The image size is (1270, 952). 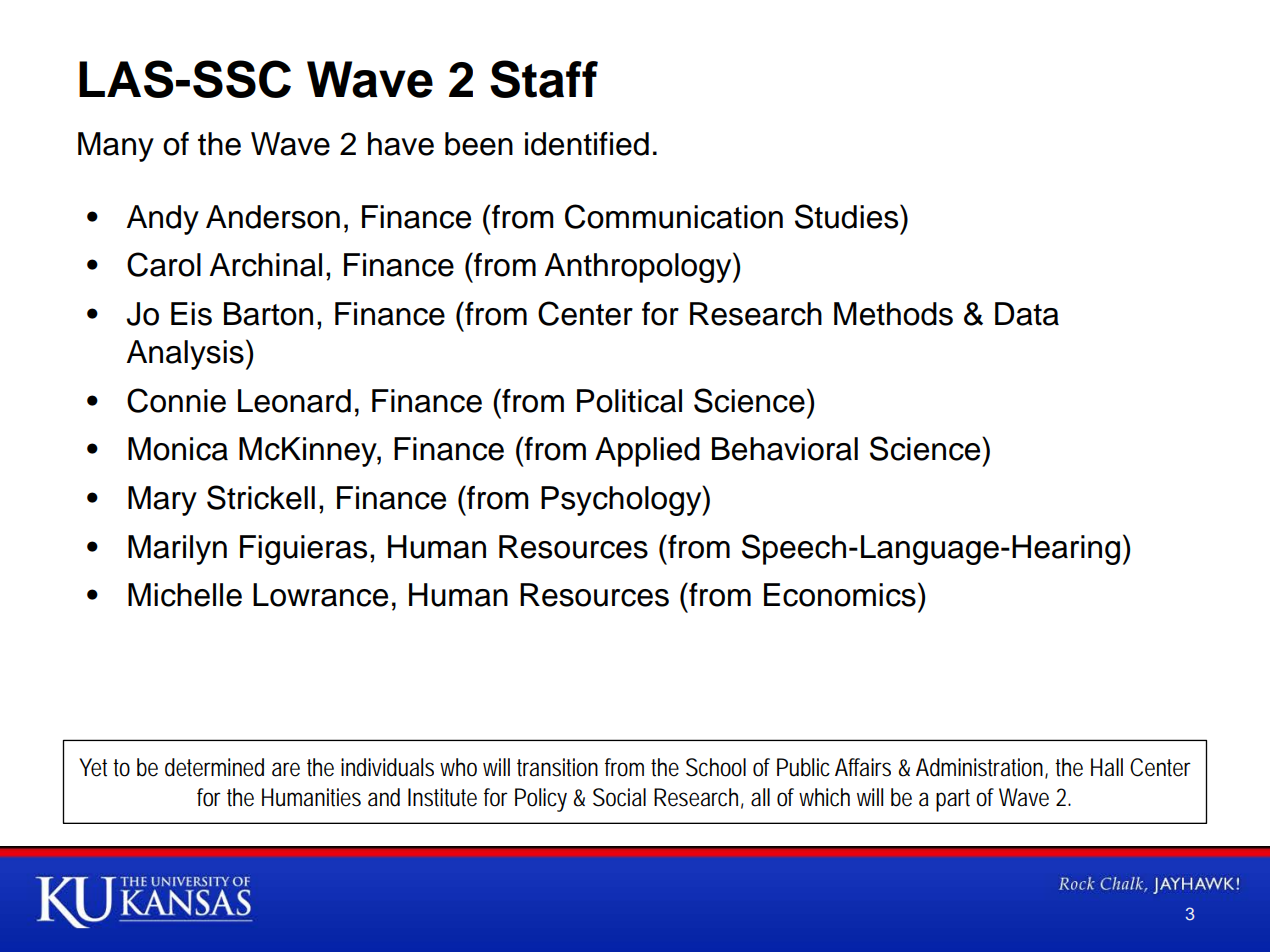 I want to click on Data, so click(x=1027, y=314).
